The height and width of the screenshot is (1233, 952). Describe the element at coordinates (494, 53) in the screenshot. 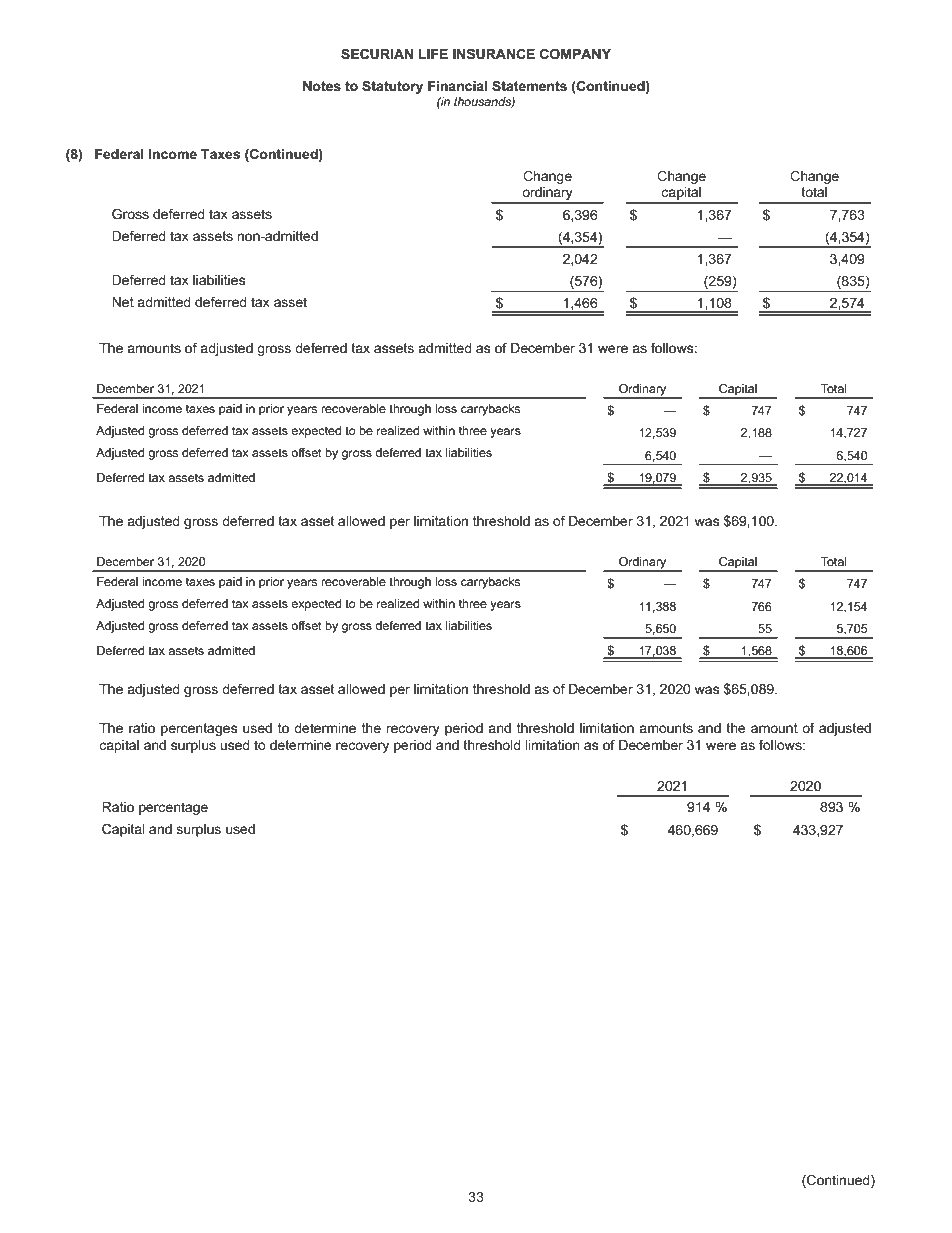

I see `INSURANCE` at that location.
